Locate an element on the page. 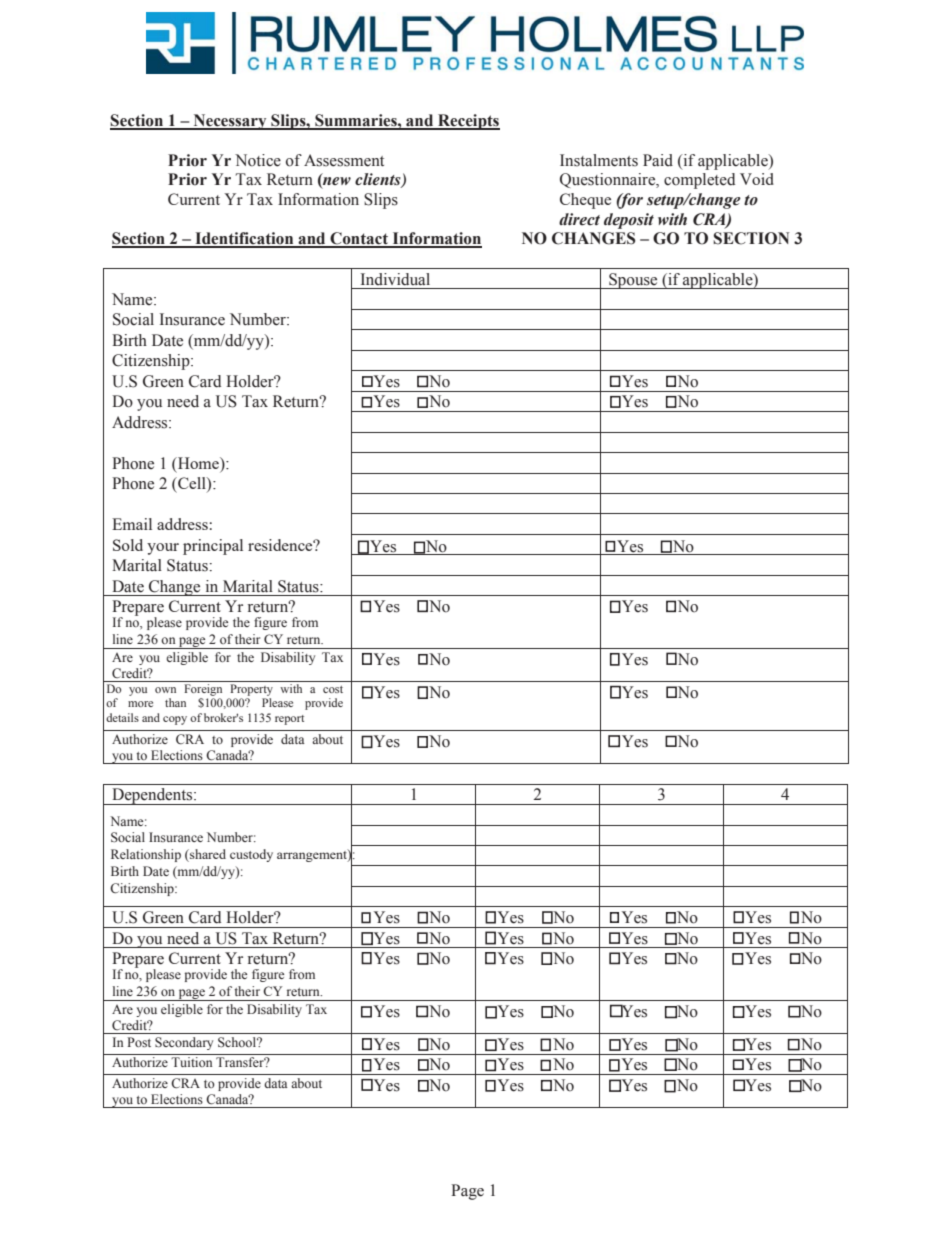  Spouse is located at coordinates (633, 281).
